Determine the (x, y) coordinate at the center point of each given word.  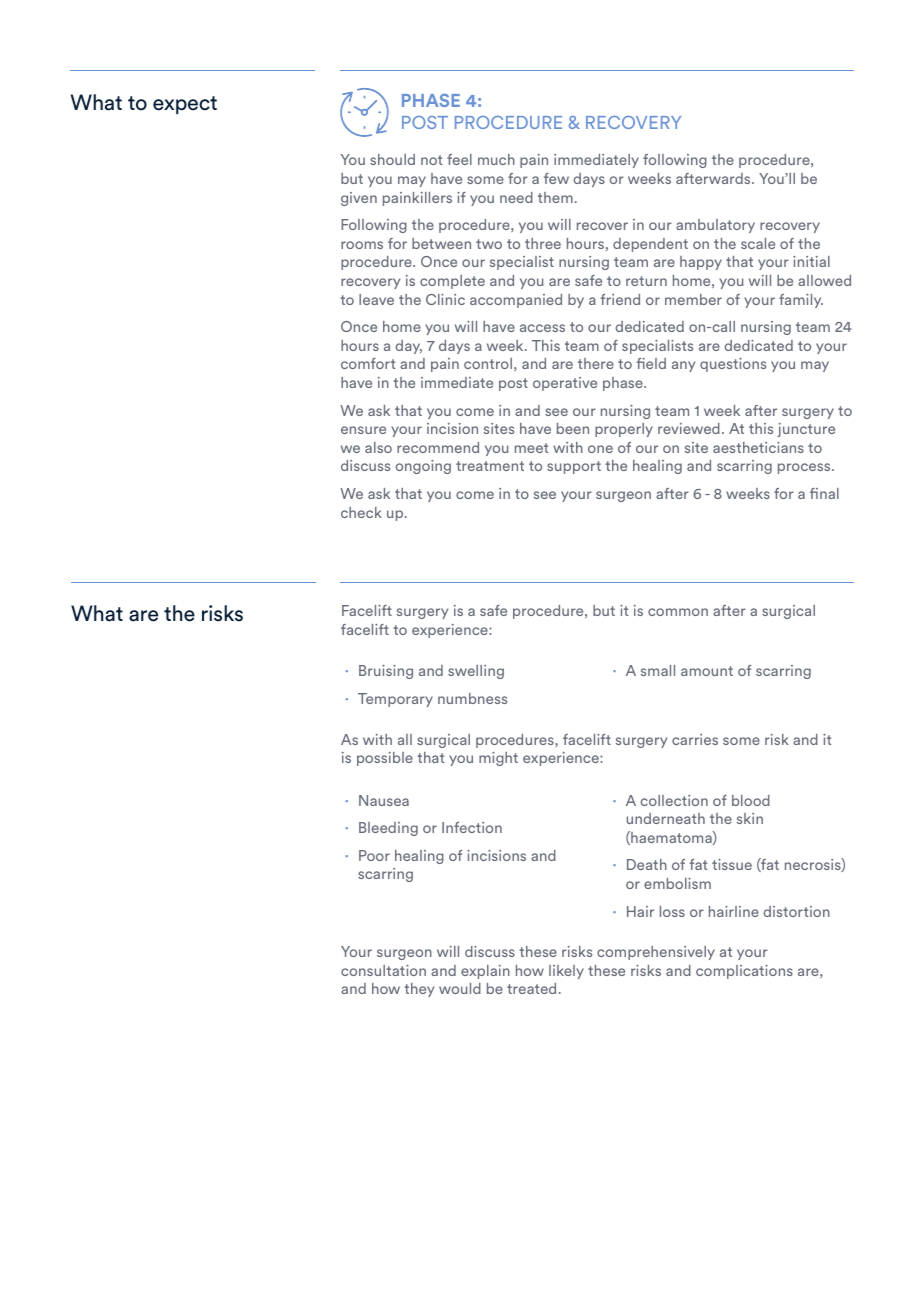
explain (485, 972)
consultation (383, 970)
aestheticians (758, 447)
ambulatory (715, 226)
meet (531, 448)
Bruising (386, 672)
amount (707, 671)
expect (185, 105)
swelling (476, 672)
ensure (363, 430)
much (496, 159)
